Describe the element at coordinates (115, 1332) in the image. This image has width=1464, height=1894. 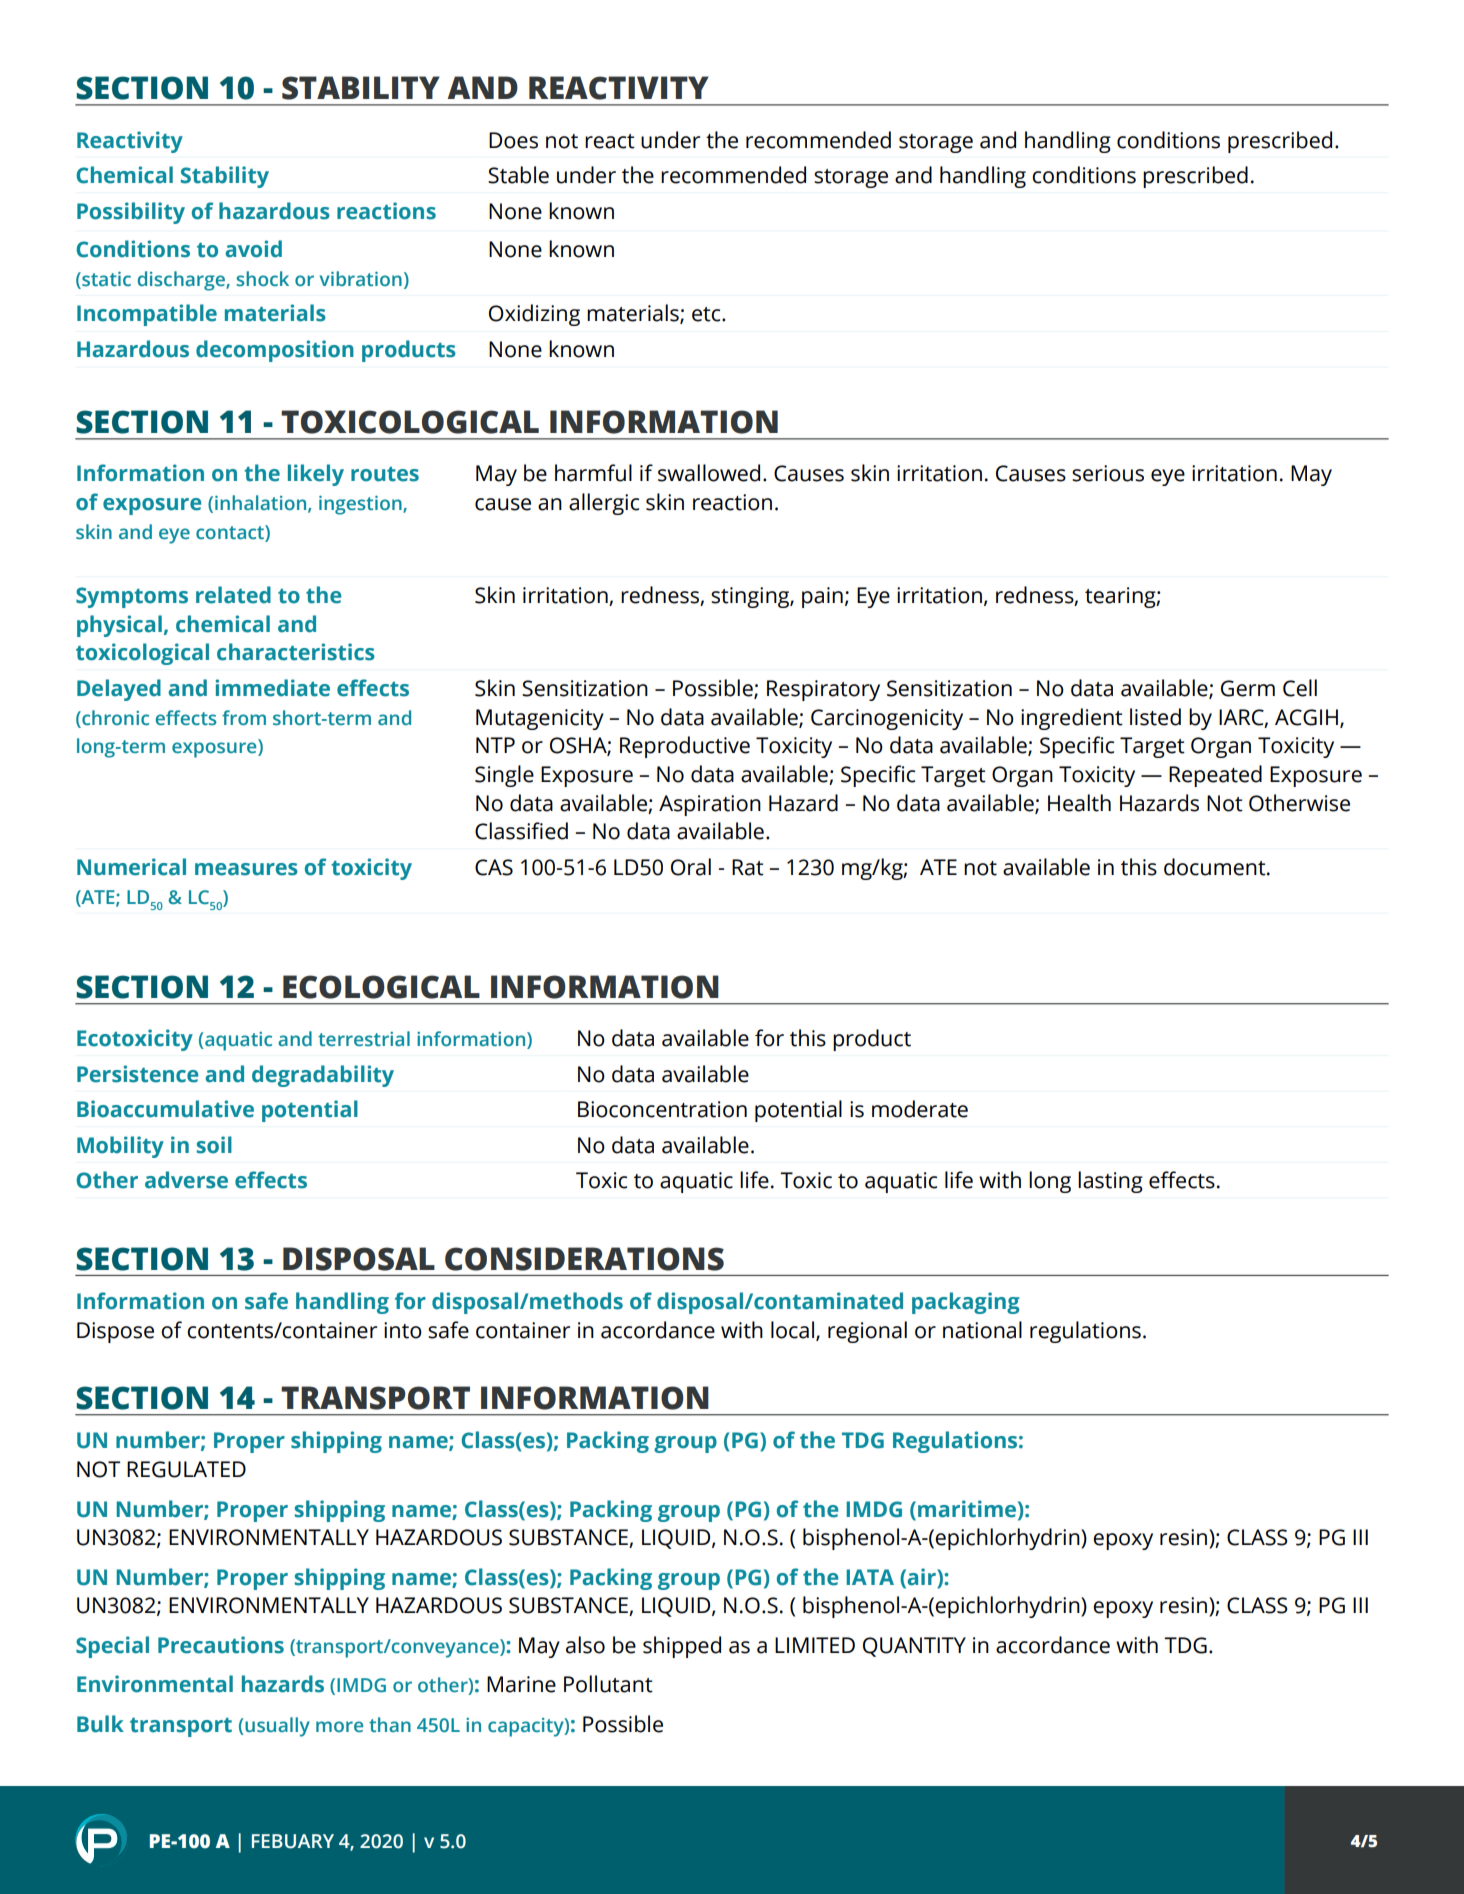
I see `Dispose` at that location.
